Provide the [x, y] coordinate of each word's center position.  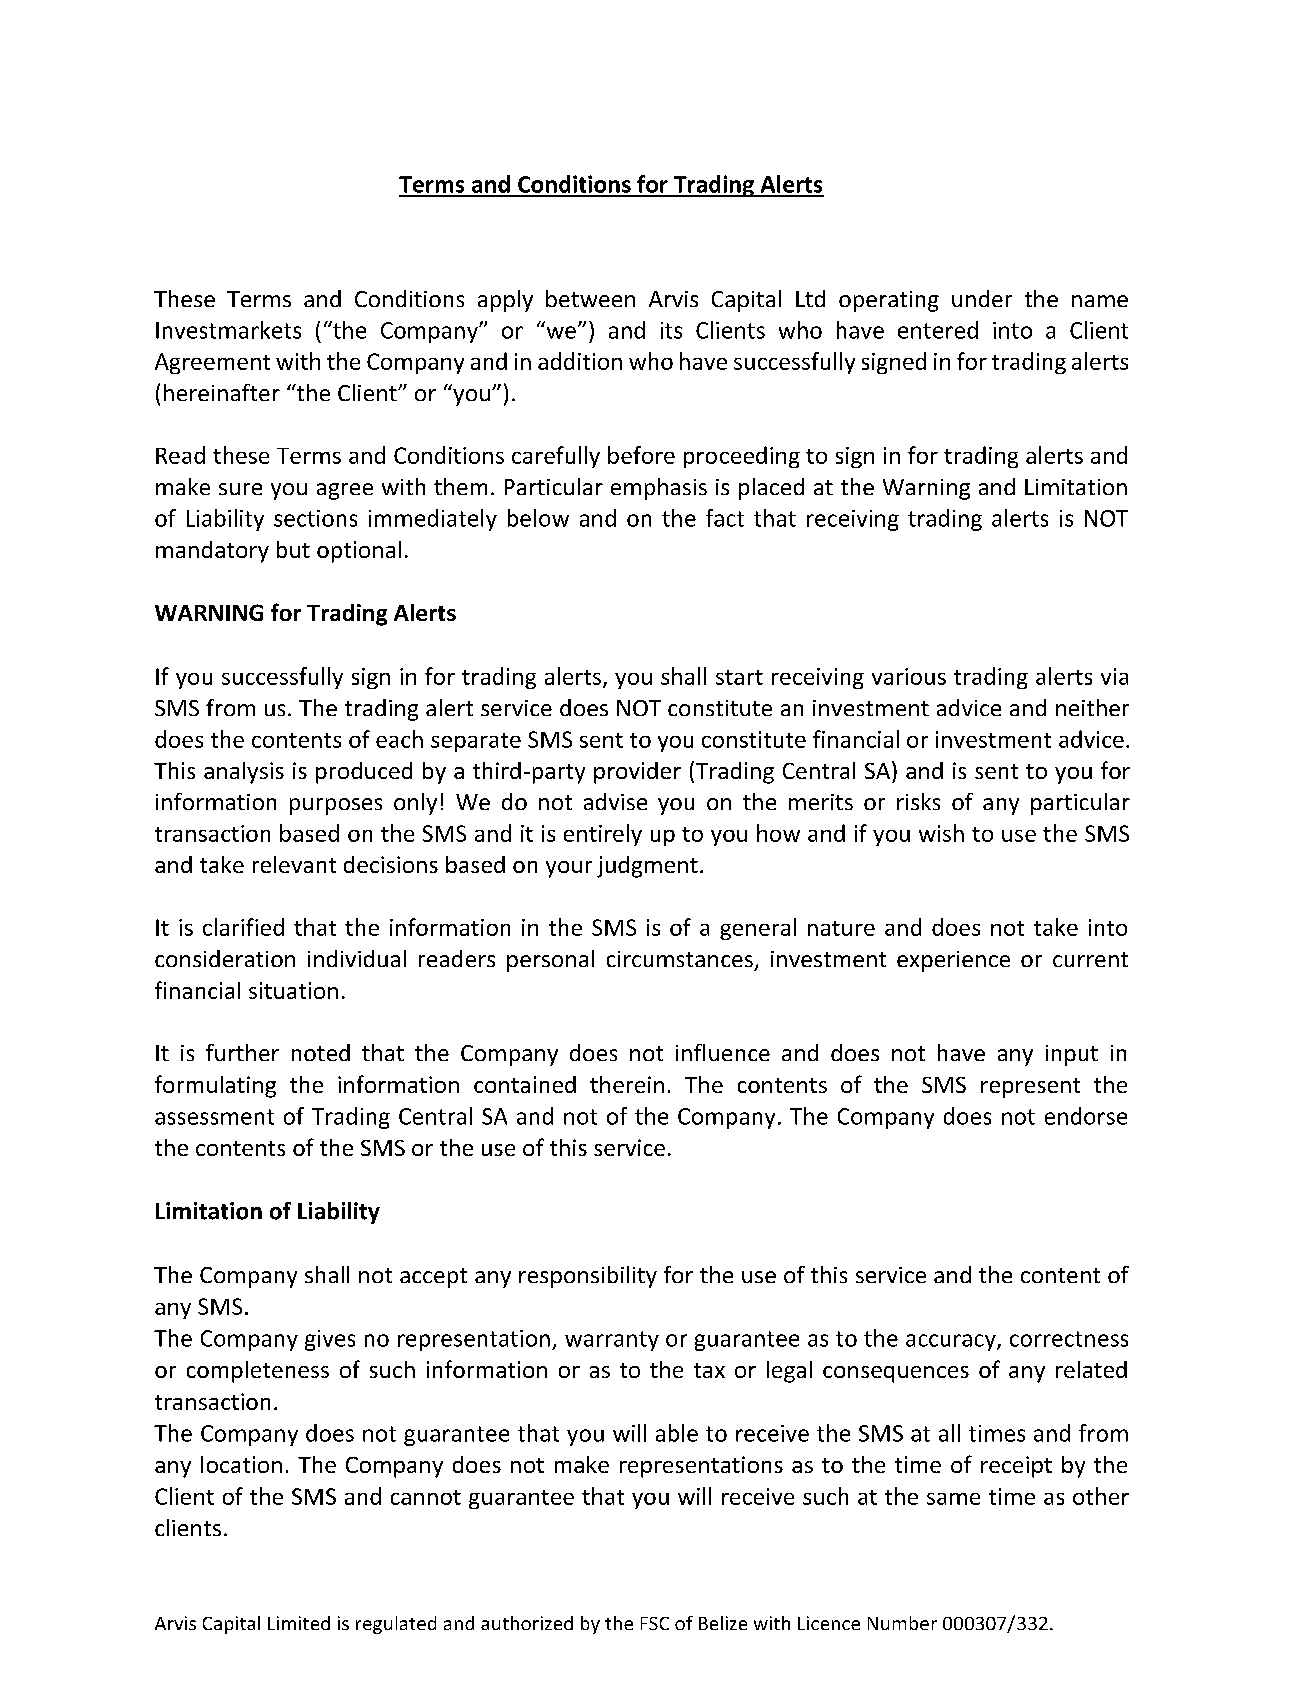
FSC [655, 1623]
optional [359, 552]
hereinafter [222, 392]
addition [580, 361]
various [909, 676]
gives [330, 1340]
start [739, 677]
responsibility [588, 1277]
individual [357, 958]
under [982, 298]
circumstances [680, 959]
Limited [299, 1623]
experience [953, 961]
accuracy [952, 1342]
